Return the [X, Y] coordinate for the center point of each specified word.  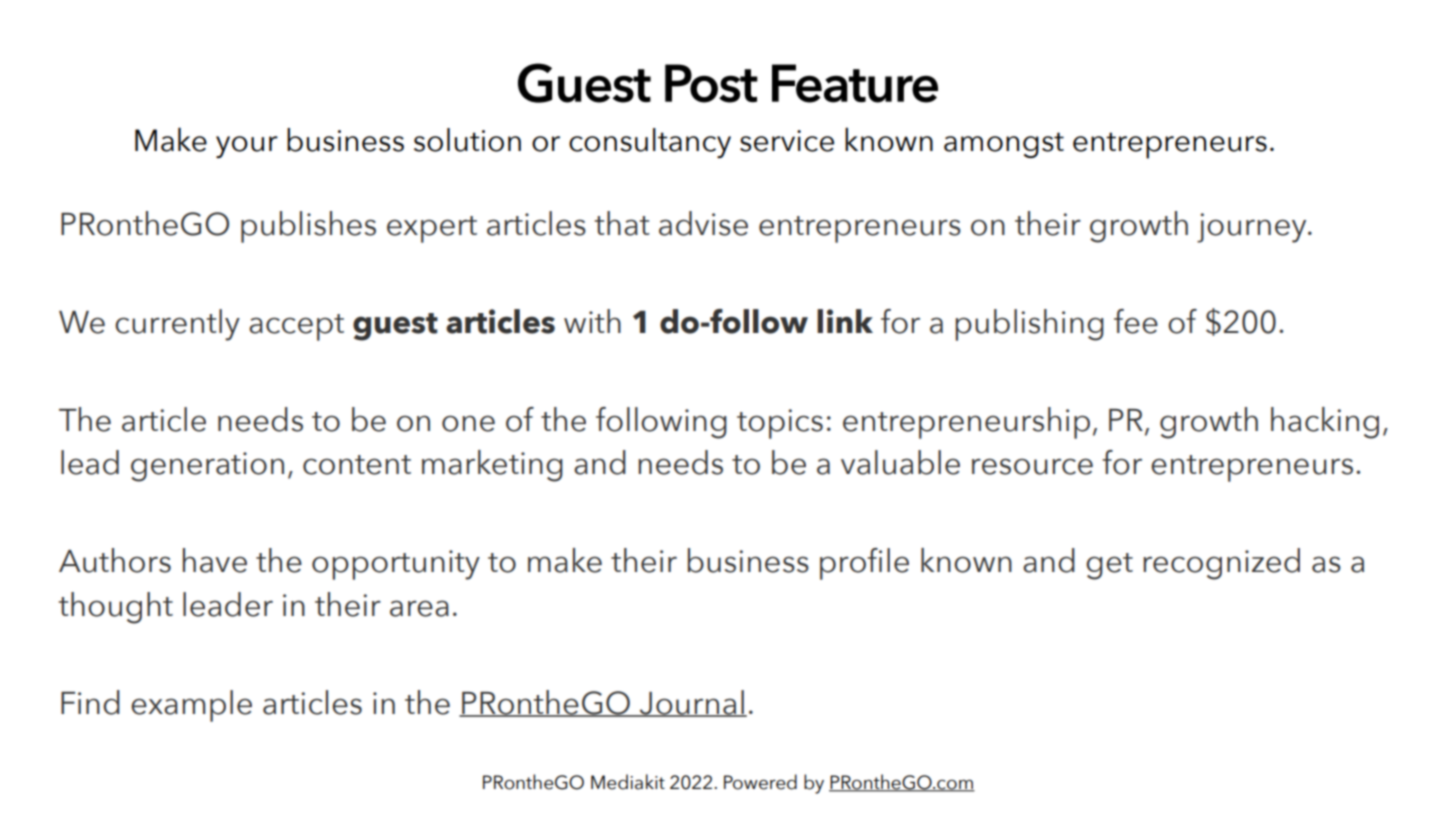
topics [780, 424]
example [191, 706]
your [247, 147]
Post [711, 83]
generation [207, 467]
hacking [1325, 423]
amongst [1004, 145]
